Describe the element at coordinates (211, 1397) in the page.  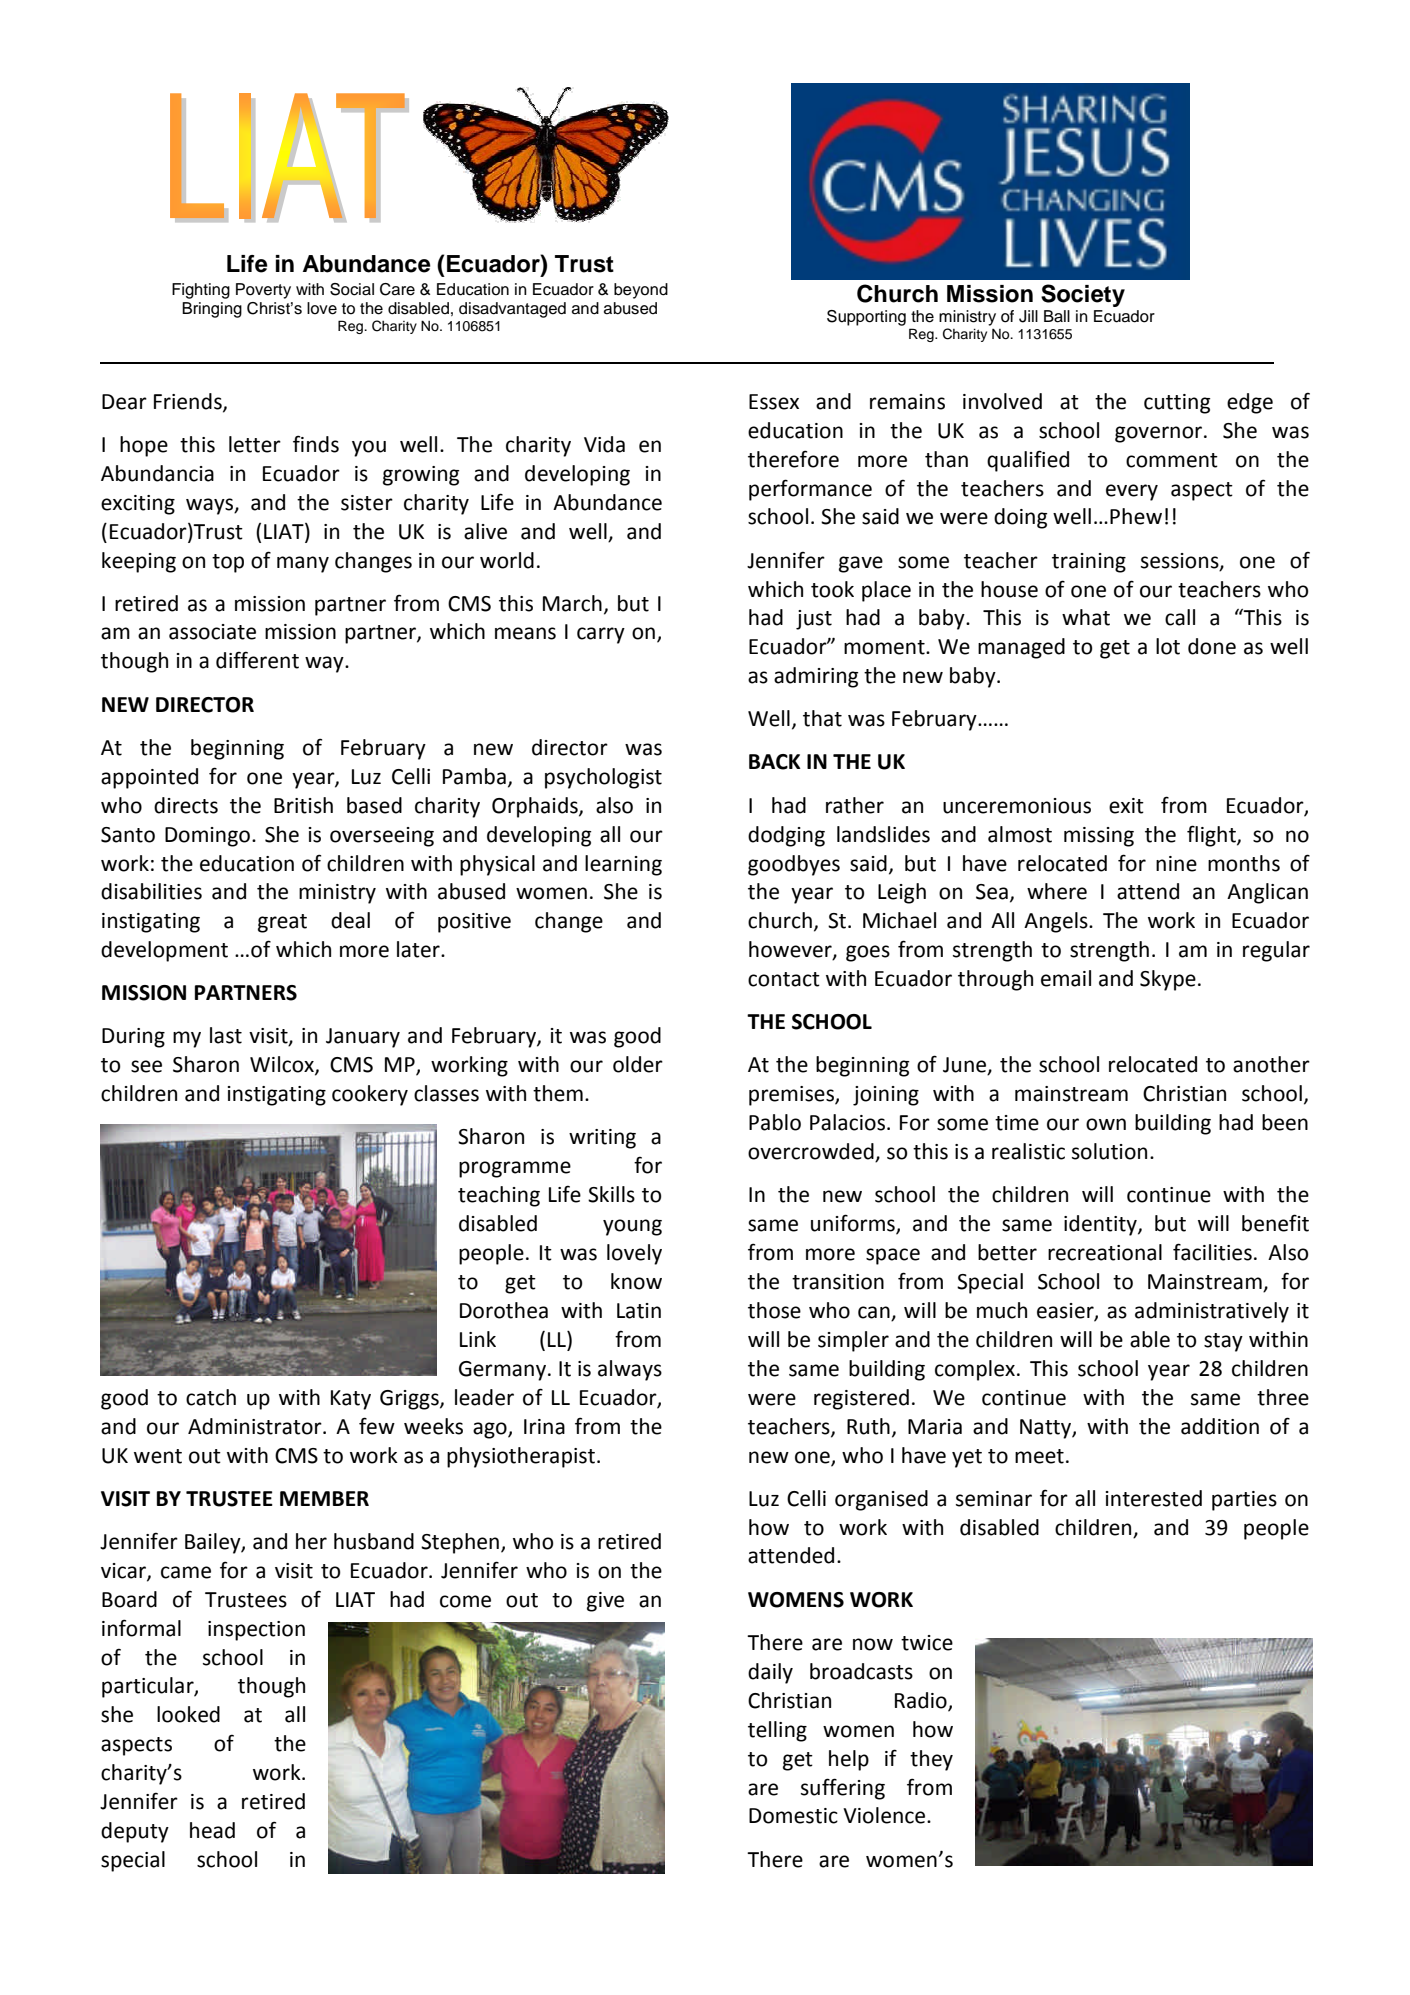
I see `catch` at that location.
